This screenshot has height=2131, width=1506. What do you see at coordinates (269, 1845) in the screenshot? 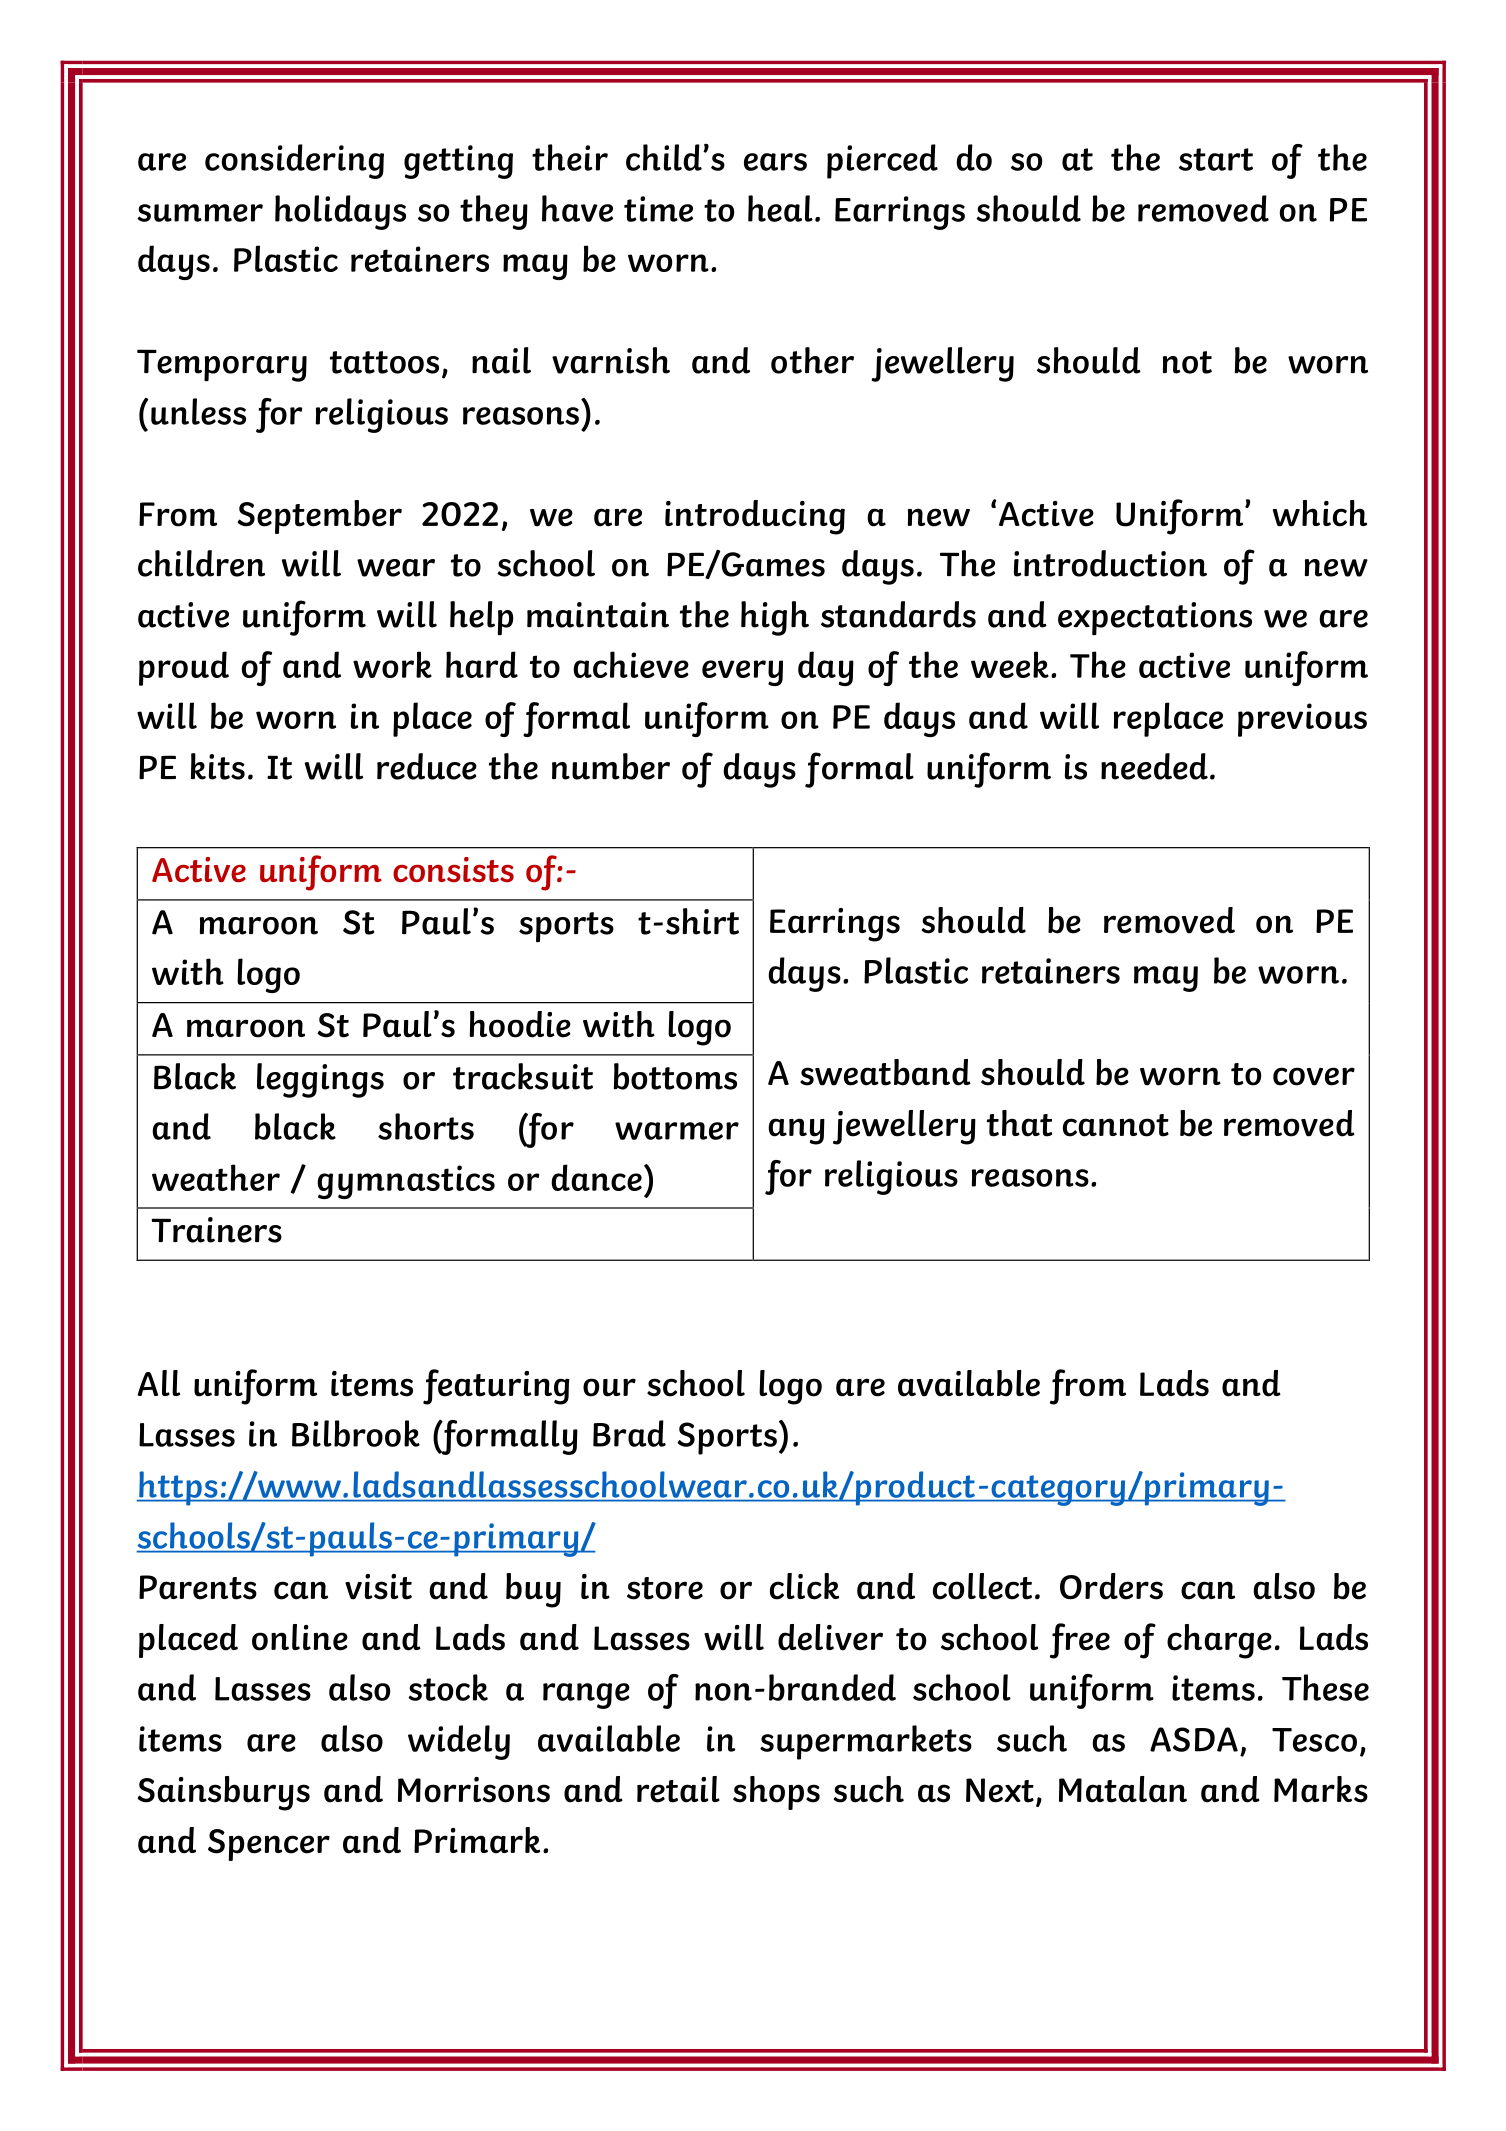
I see `Spencer` at bounding box center [269, 1845].
